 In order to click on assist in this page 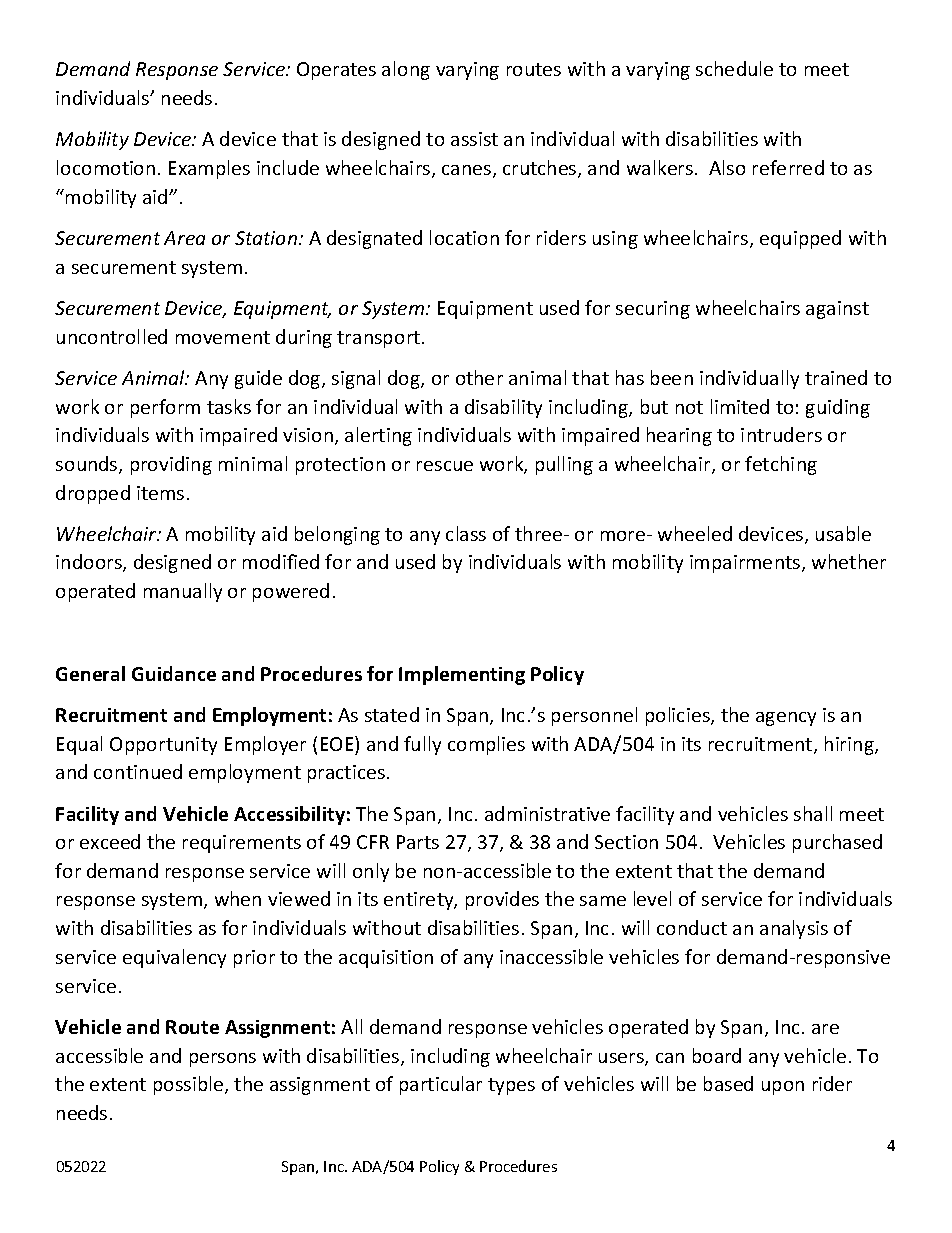, I will do `click(474, 139)`.
